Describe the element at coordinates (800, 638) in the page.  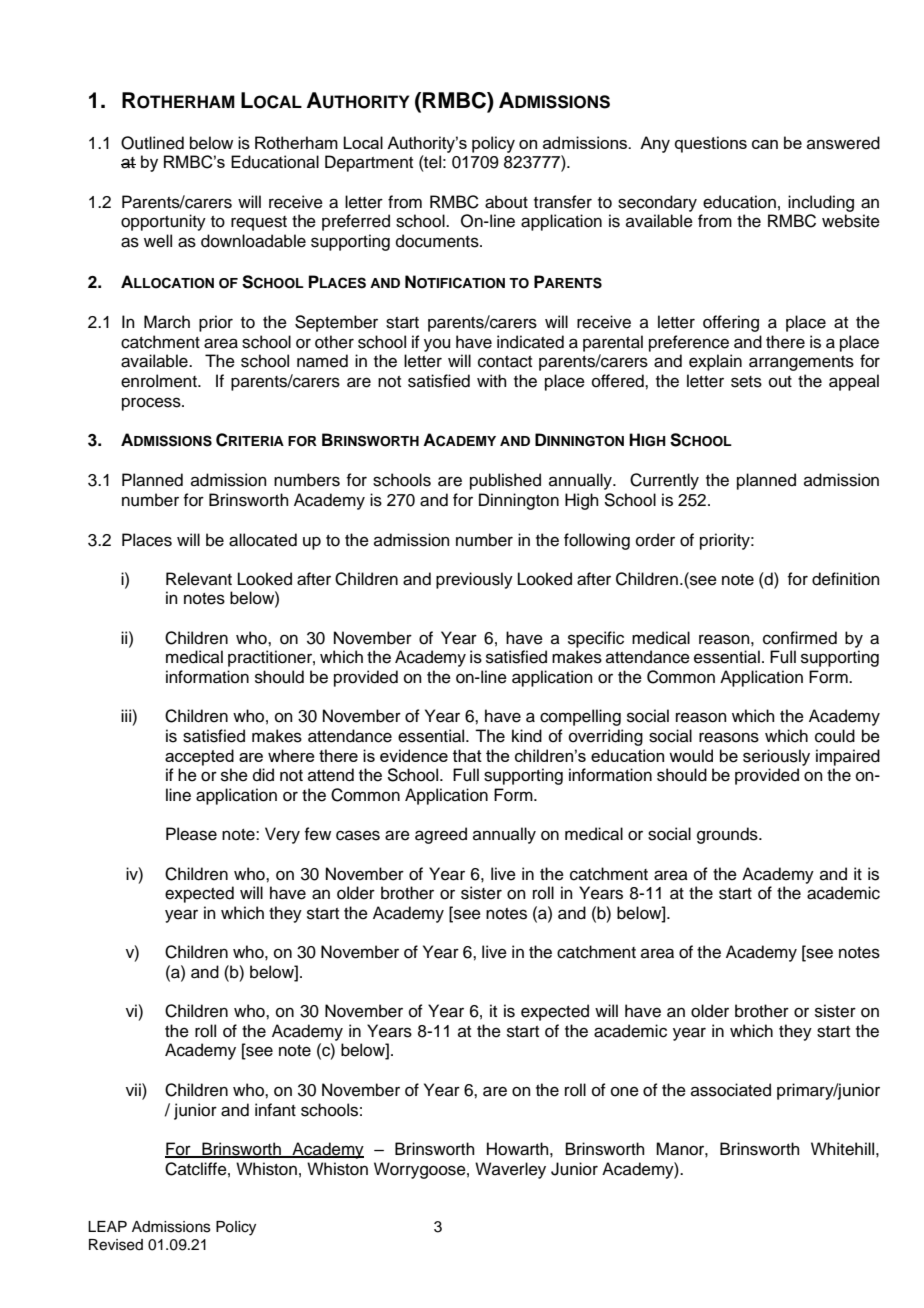
I see `confirmed` at that location.
